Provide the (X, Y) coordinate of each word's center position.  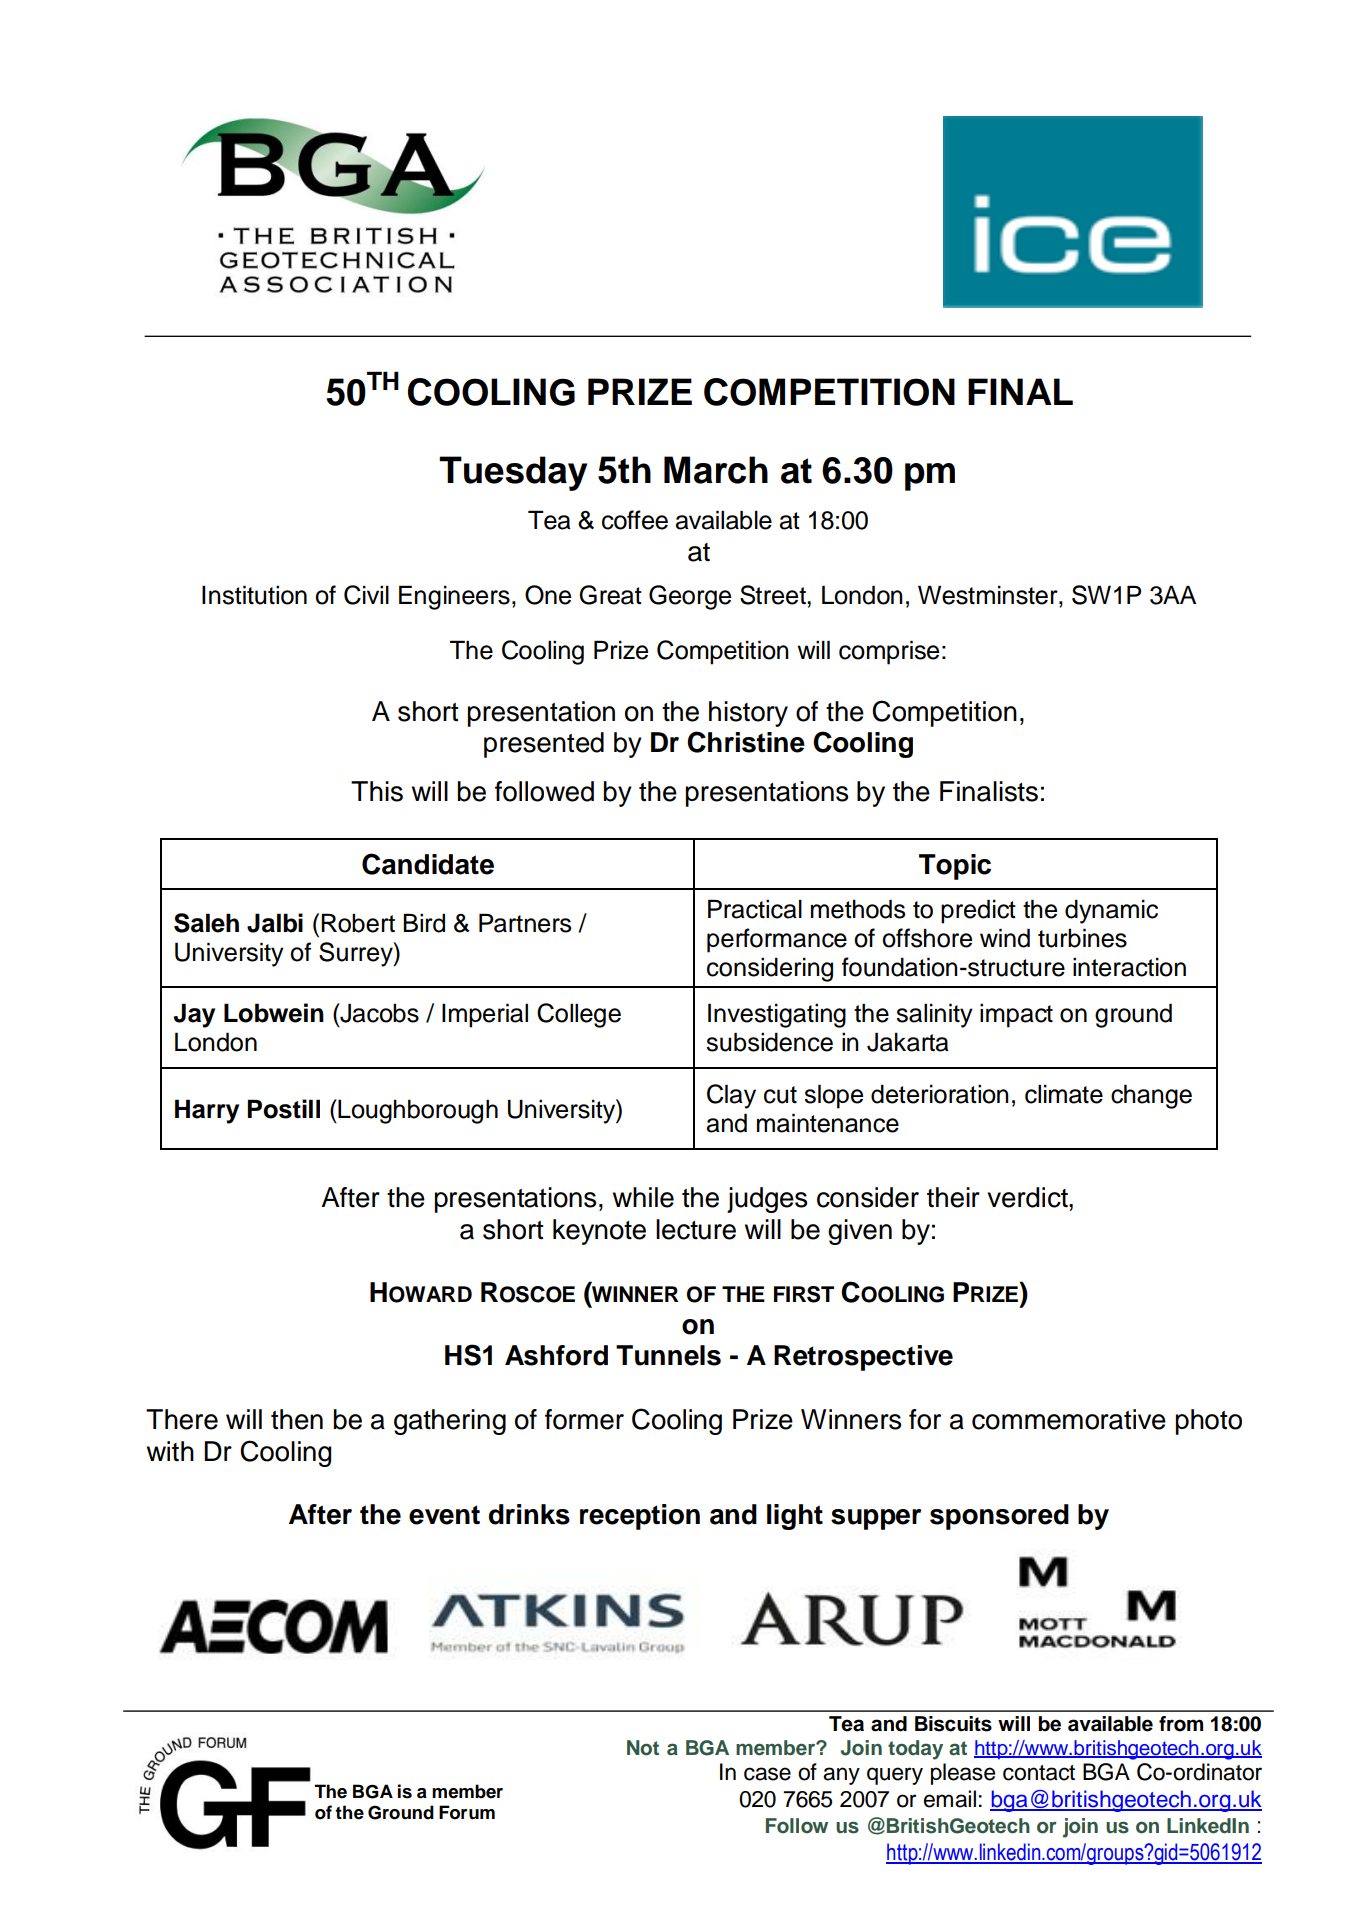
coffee (635, 520)
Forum (467, 1812)
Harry (207, 1111)
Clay (731, 1096)
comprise (889, 652)
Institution (254, 595)
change (1151, 1096)
